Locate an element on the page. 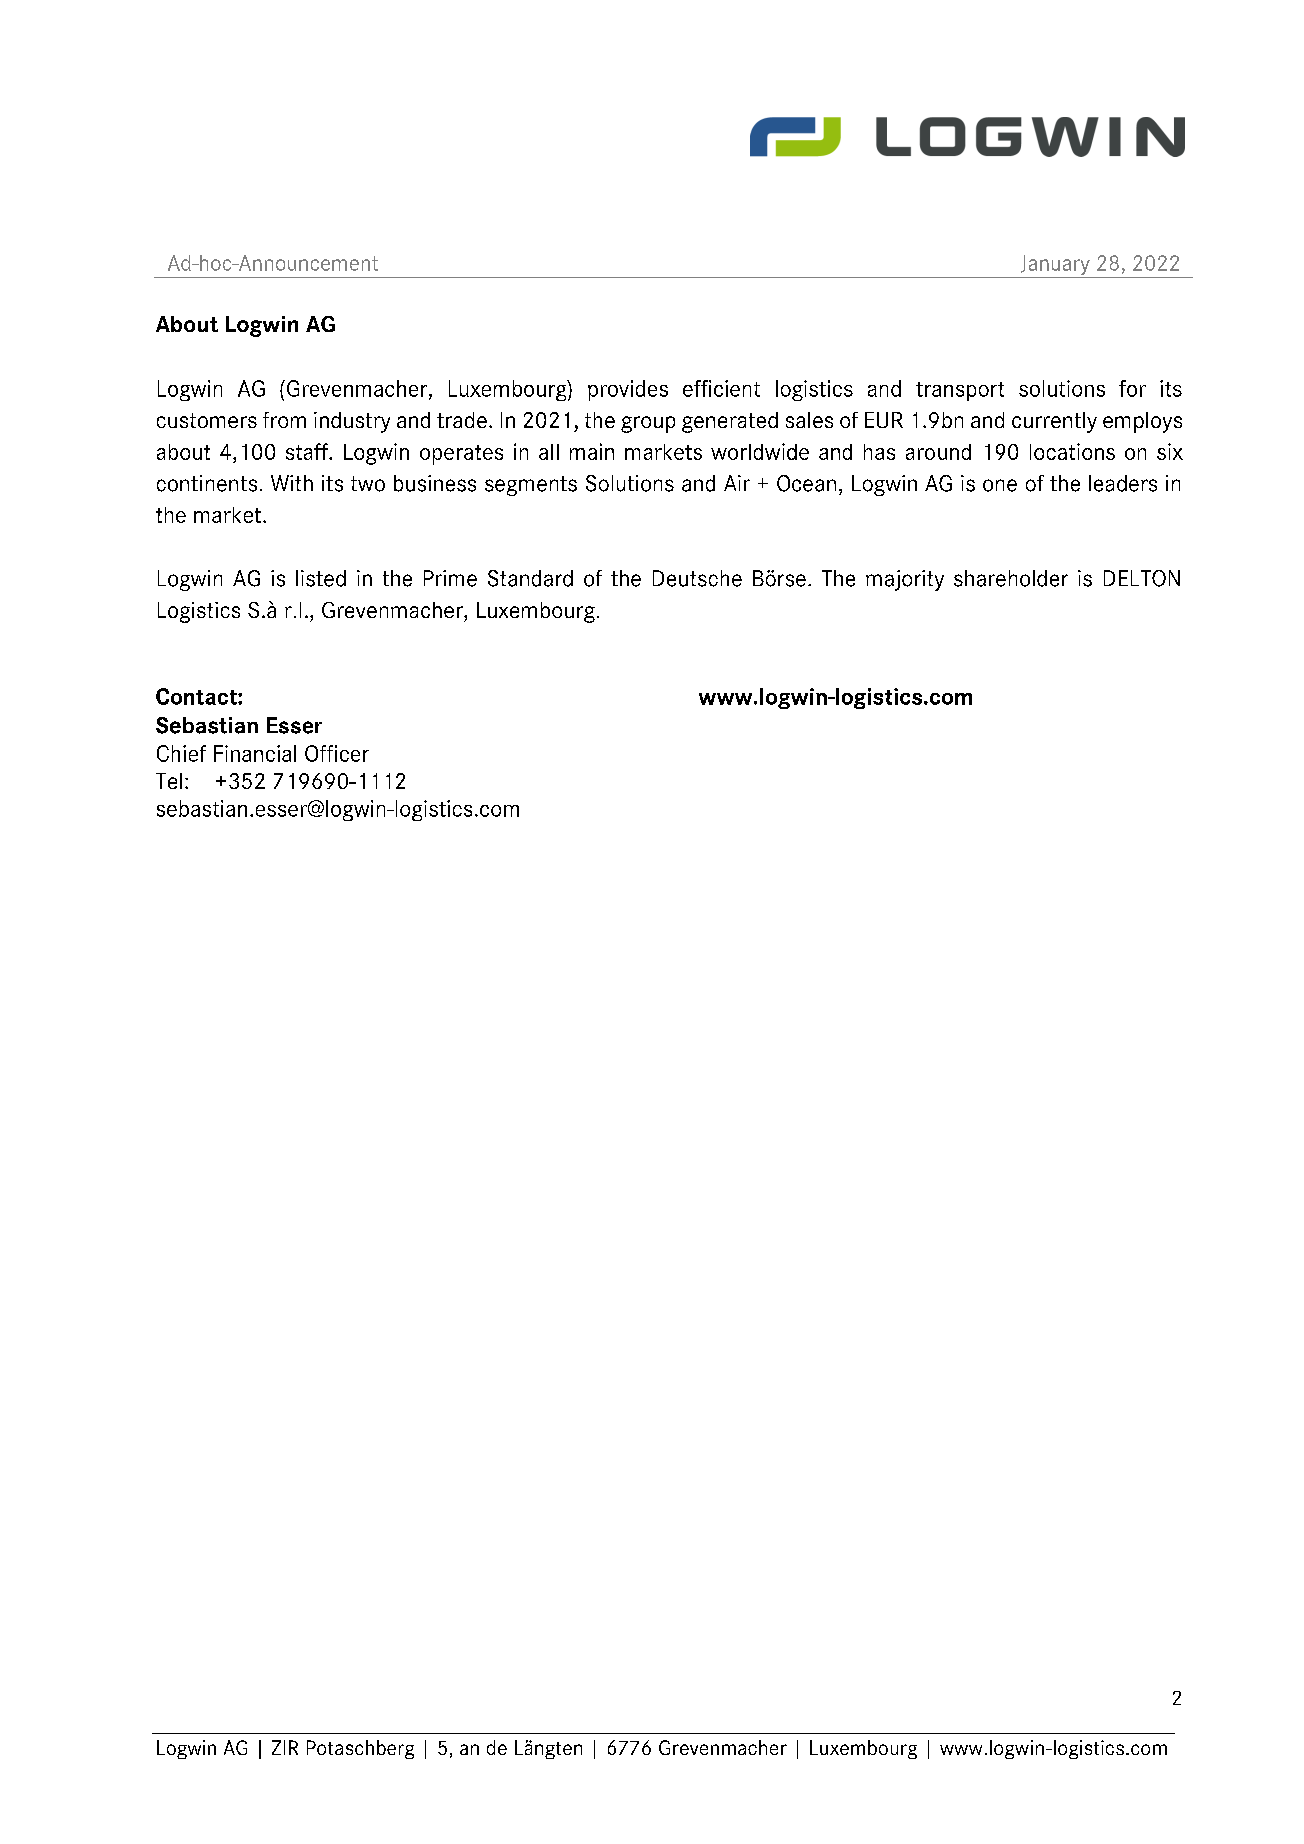  shareholder is located at coordinates (1011, 578).
